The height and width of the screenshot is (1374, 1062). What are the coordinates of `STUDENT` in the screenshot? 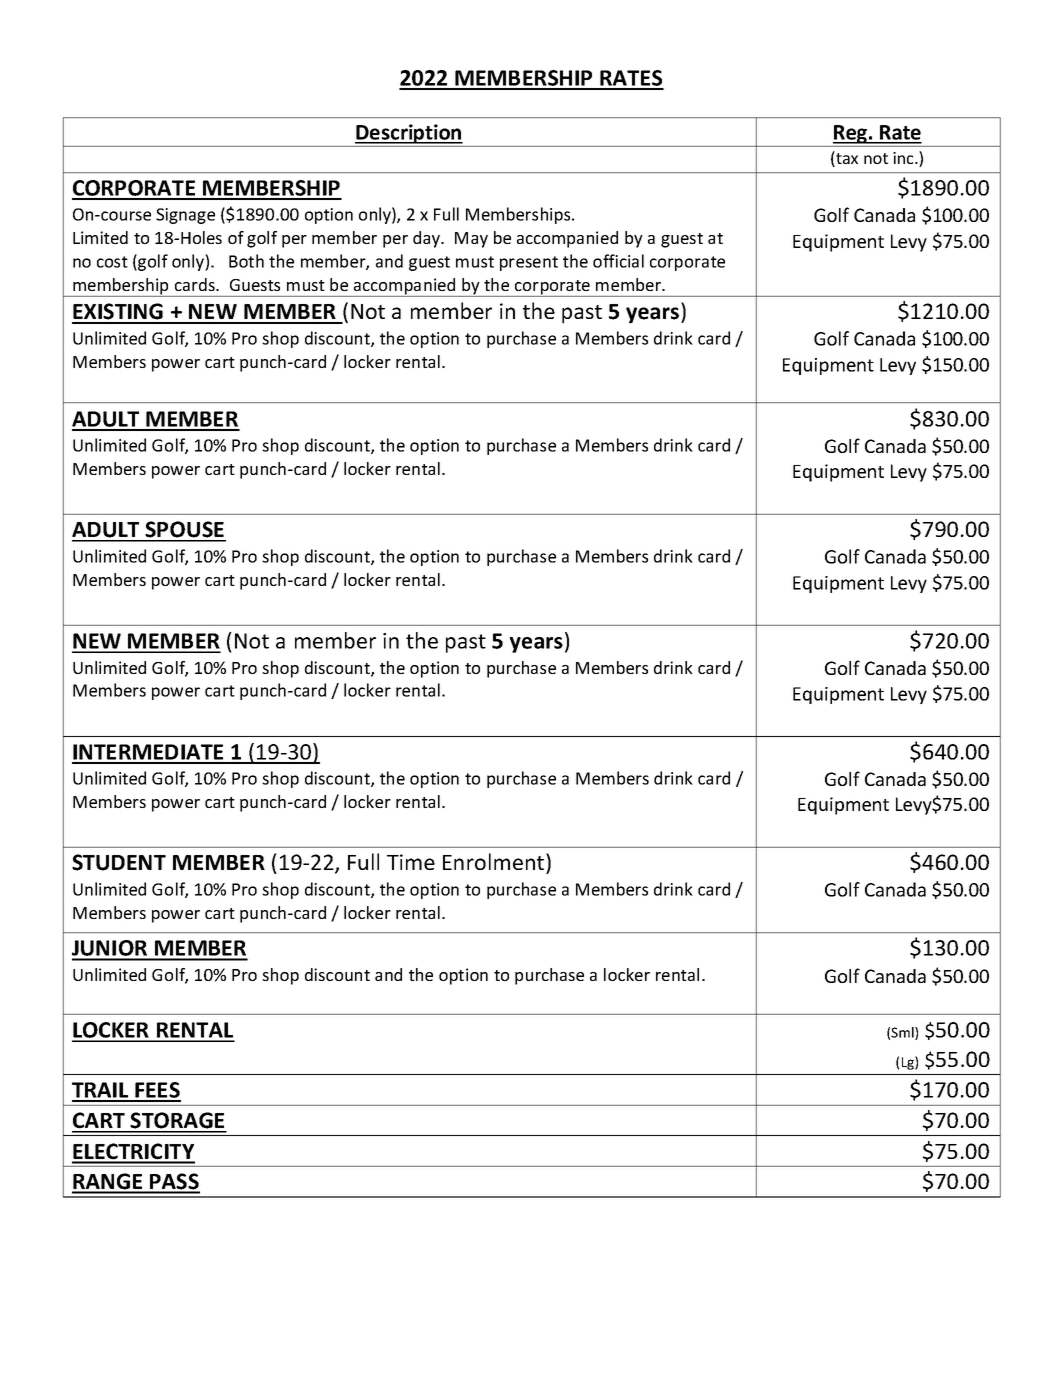 It's located at (119, 862).
